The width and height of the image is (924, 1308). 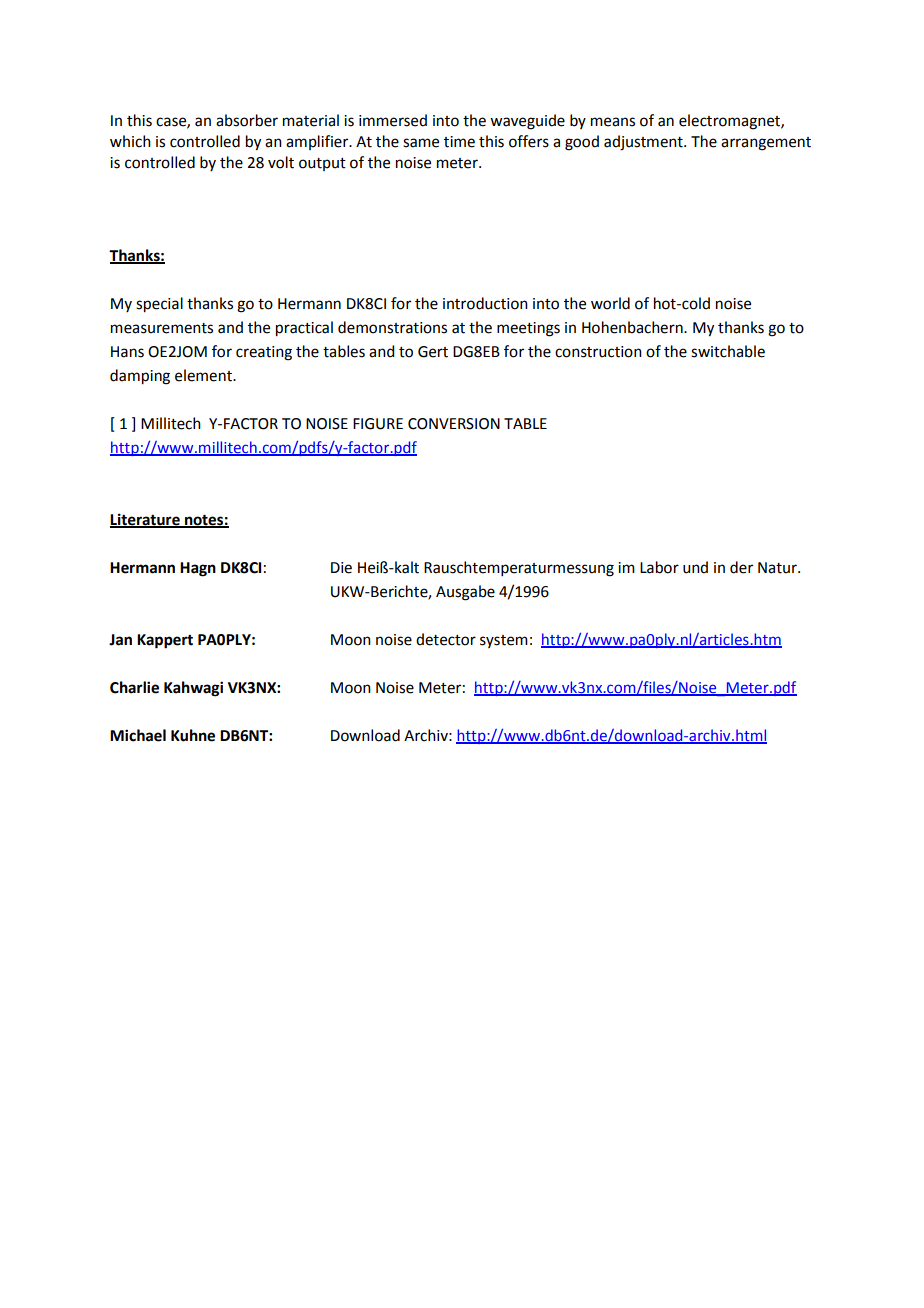 I want to click on adjustment, so click(x=644, y=143).
